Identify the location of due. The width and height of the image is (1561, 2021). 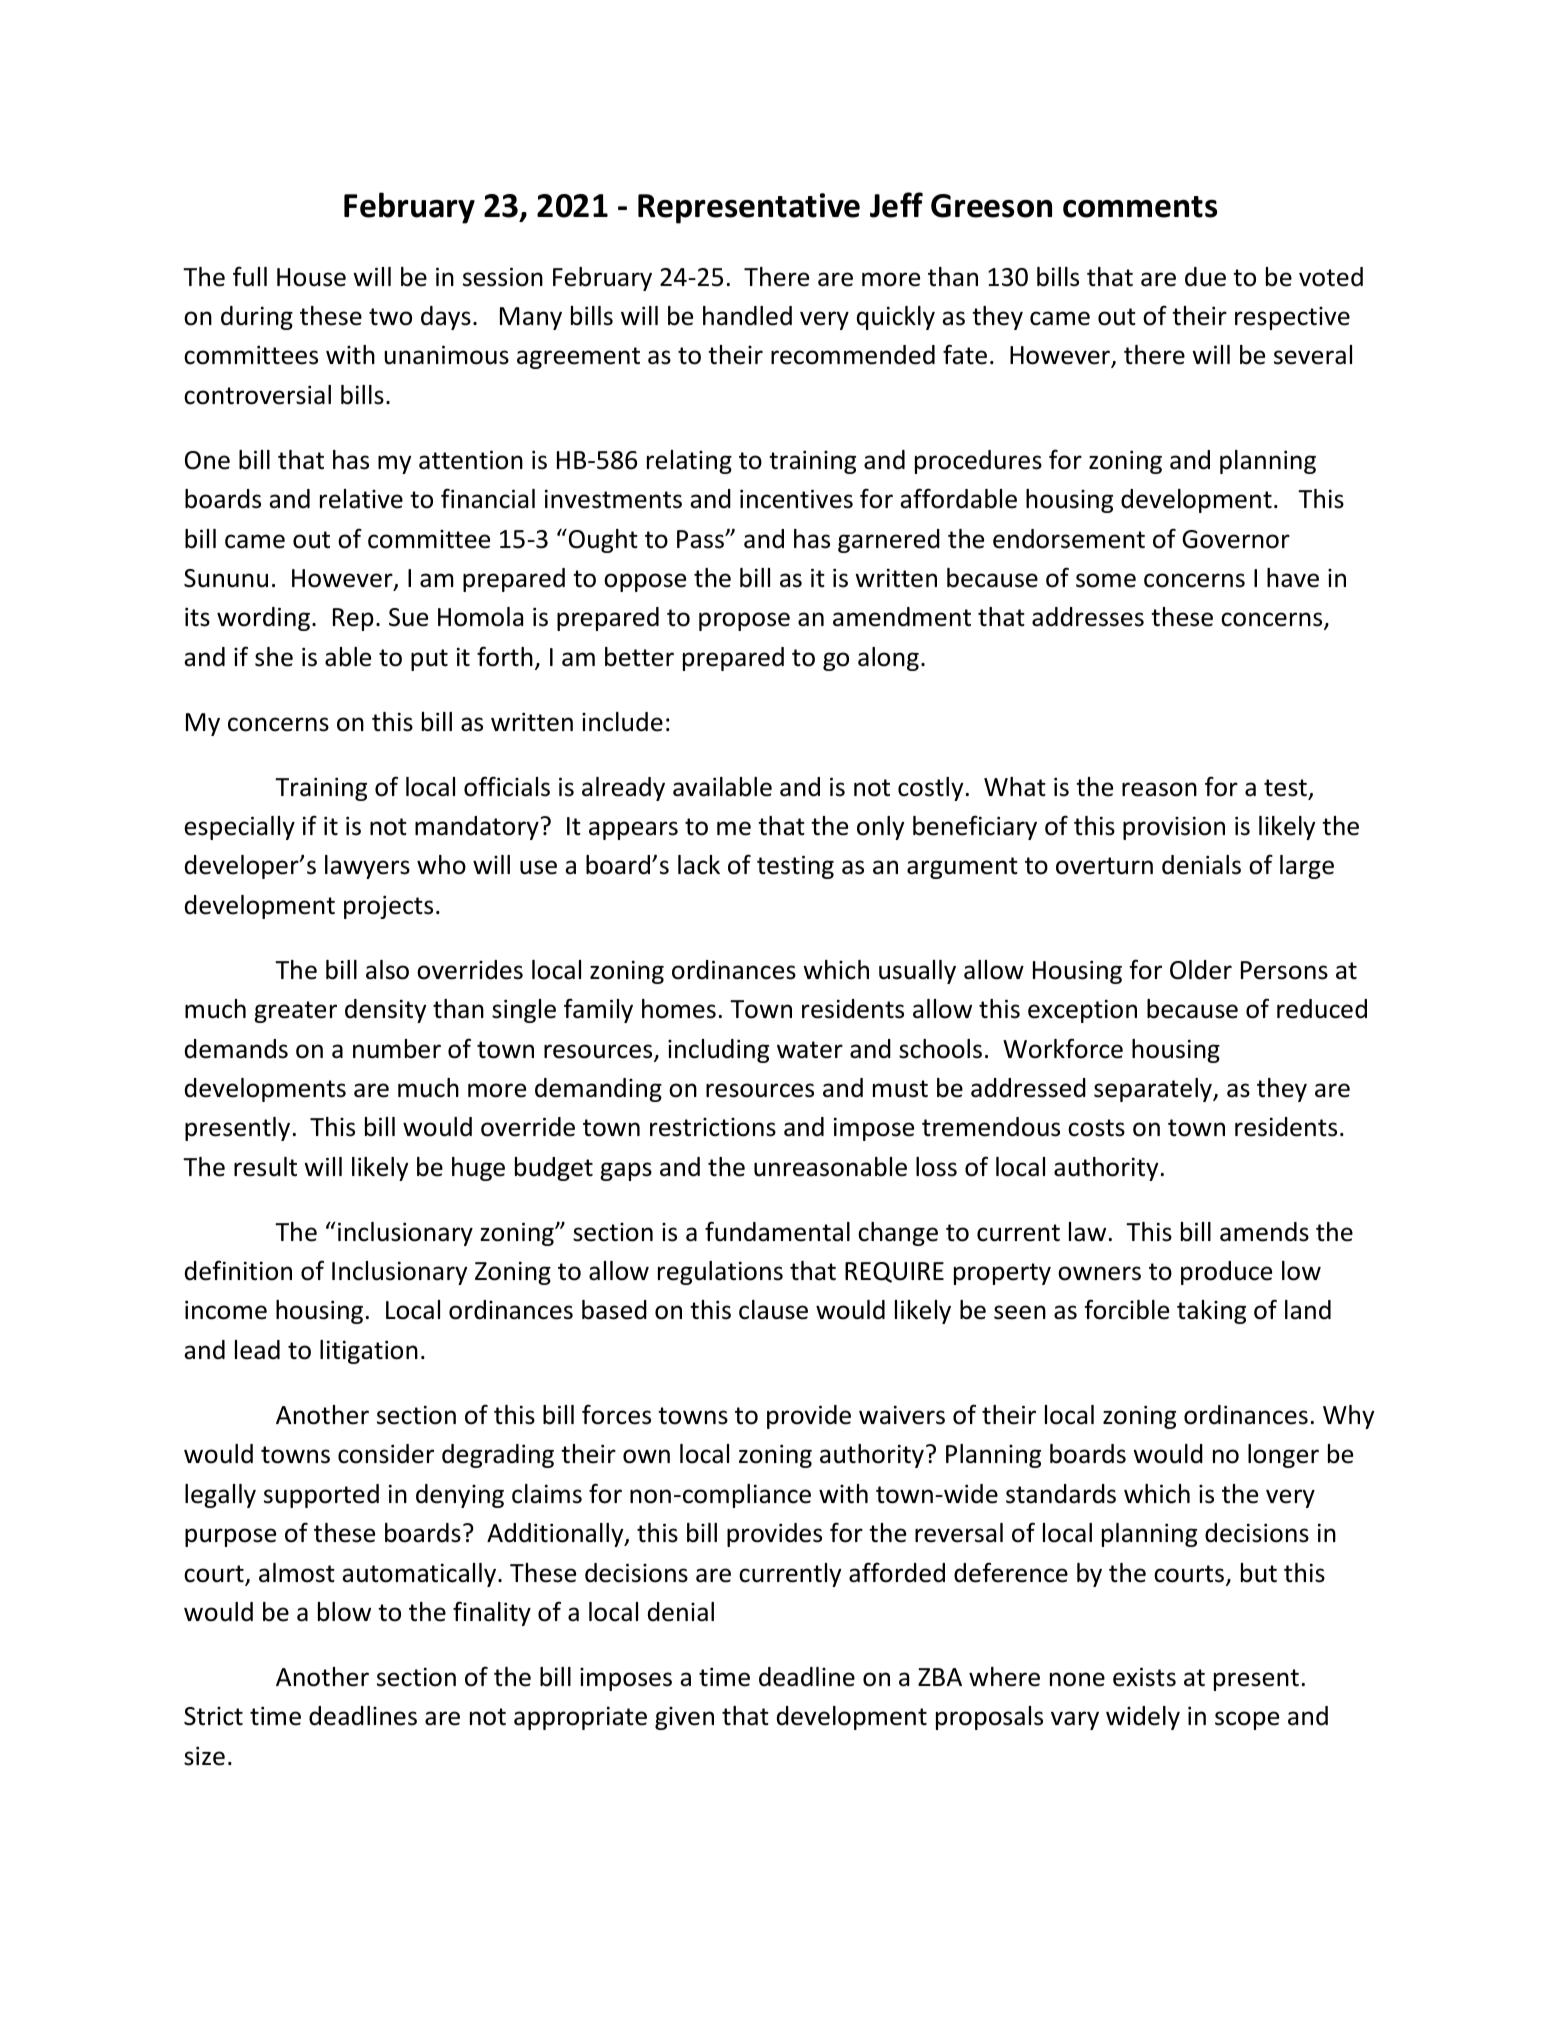
(1205, 277).
